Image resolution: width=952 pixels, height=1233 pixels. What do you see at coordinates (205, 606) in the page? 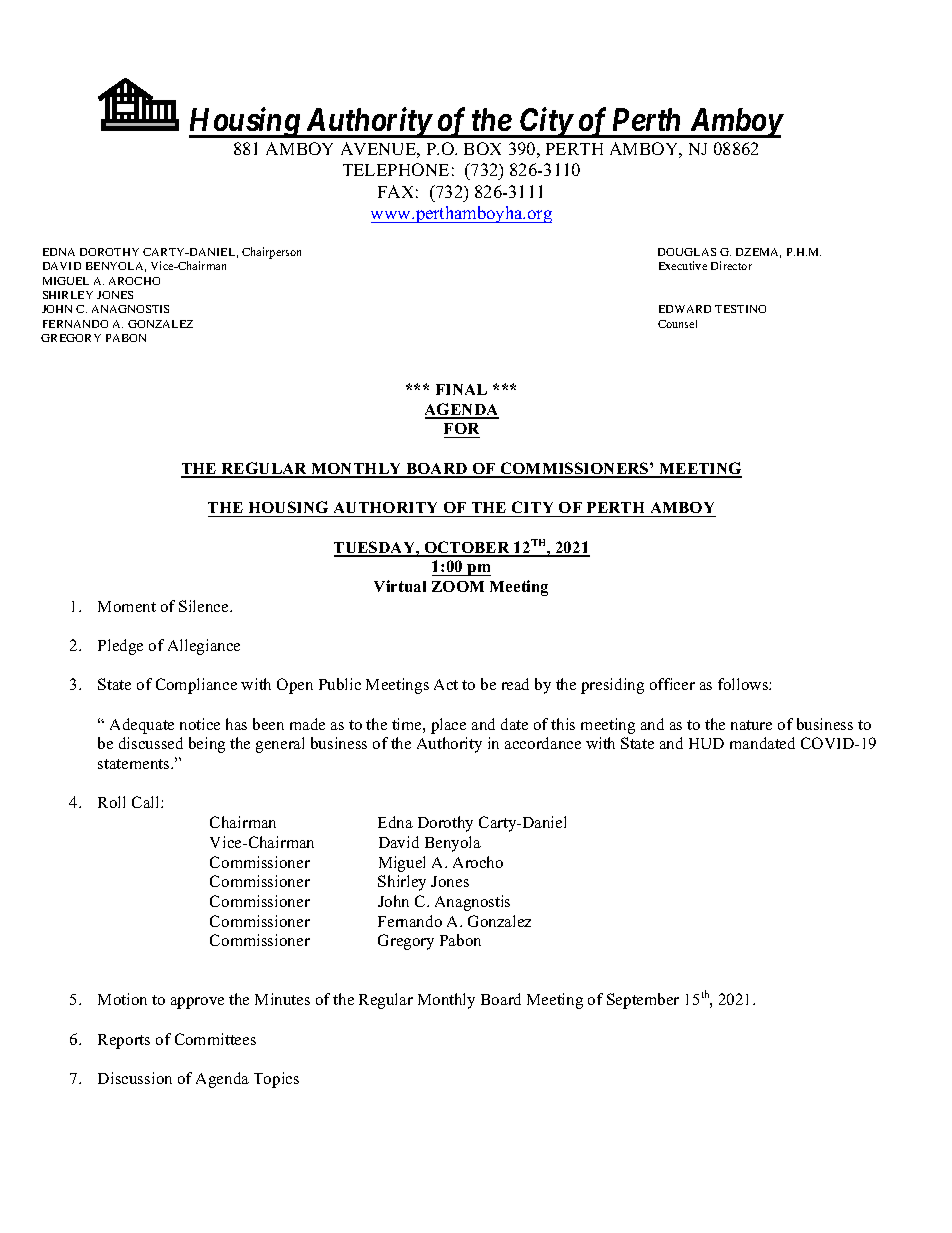
I see `Silence` at bounding box center [205, 606].
